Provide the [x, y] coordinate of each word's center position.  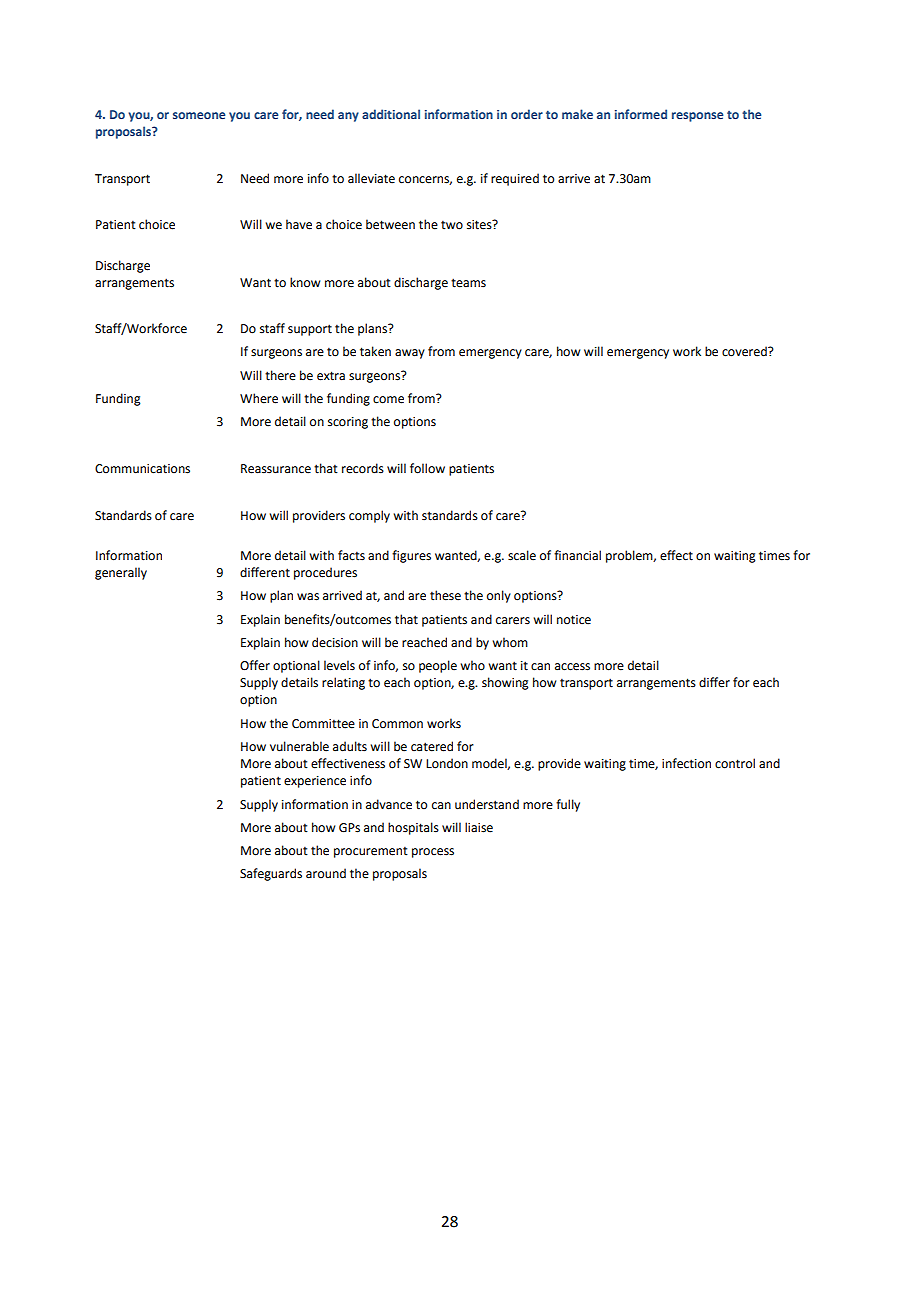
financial [577, 555]
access [572, 667]
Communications [142, 469]
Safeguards [271, 874]
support [310, 330]
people [438, 666]
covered [745, 351]
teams [468, 283]
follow [427, 468]
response [698, 117]
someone [199, 115]
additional [391, 114]
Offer [255, 665]
